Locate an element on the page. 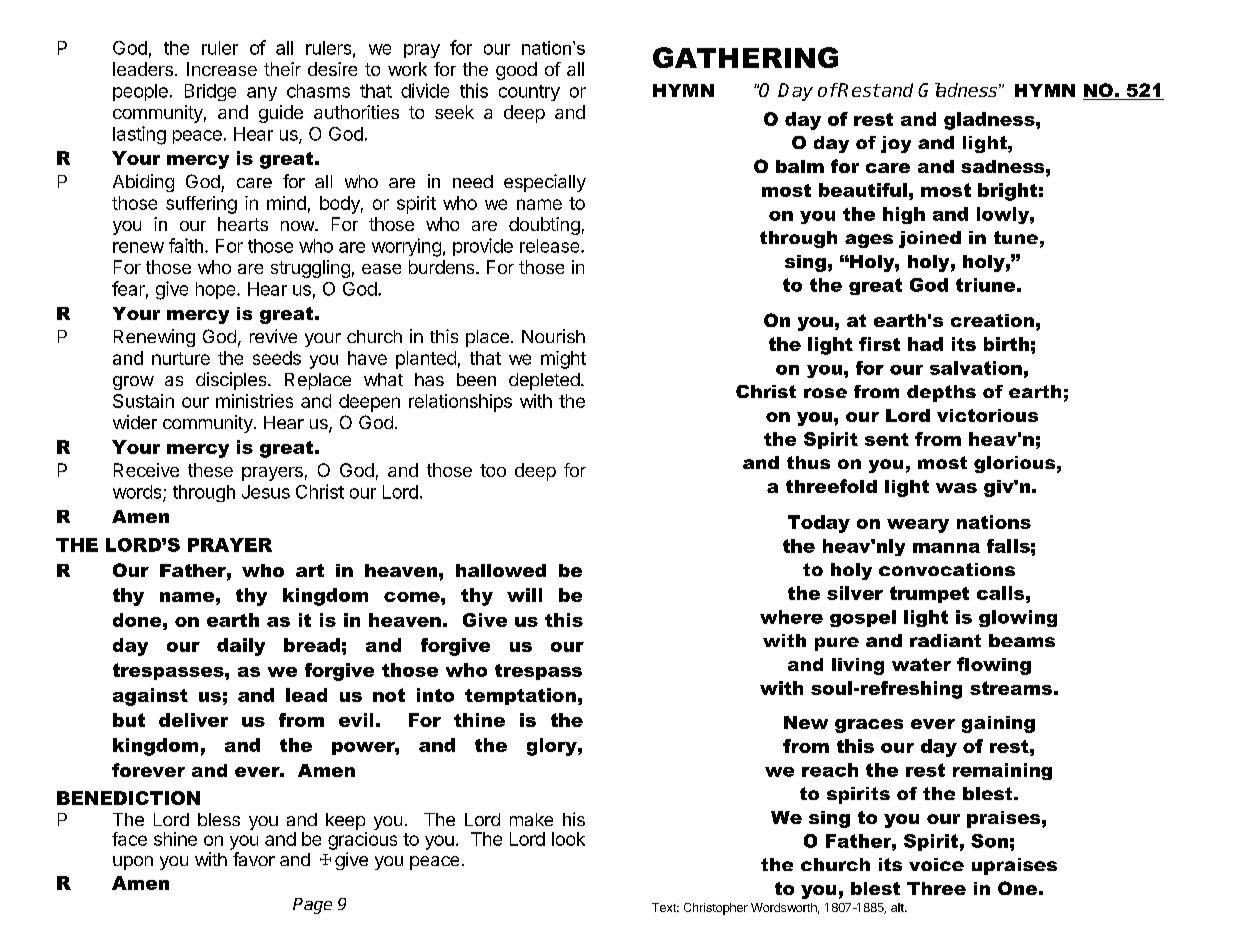 The width and height of the image is (1233, 952). joy is located at coordinates (896, 144).
